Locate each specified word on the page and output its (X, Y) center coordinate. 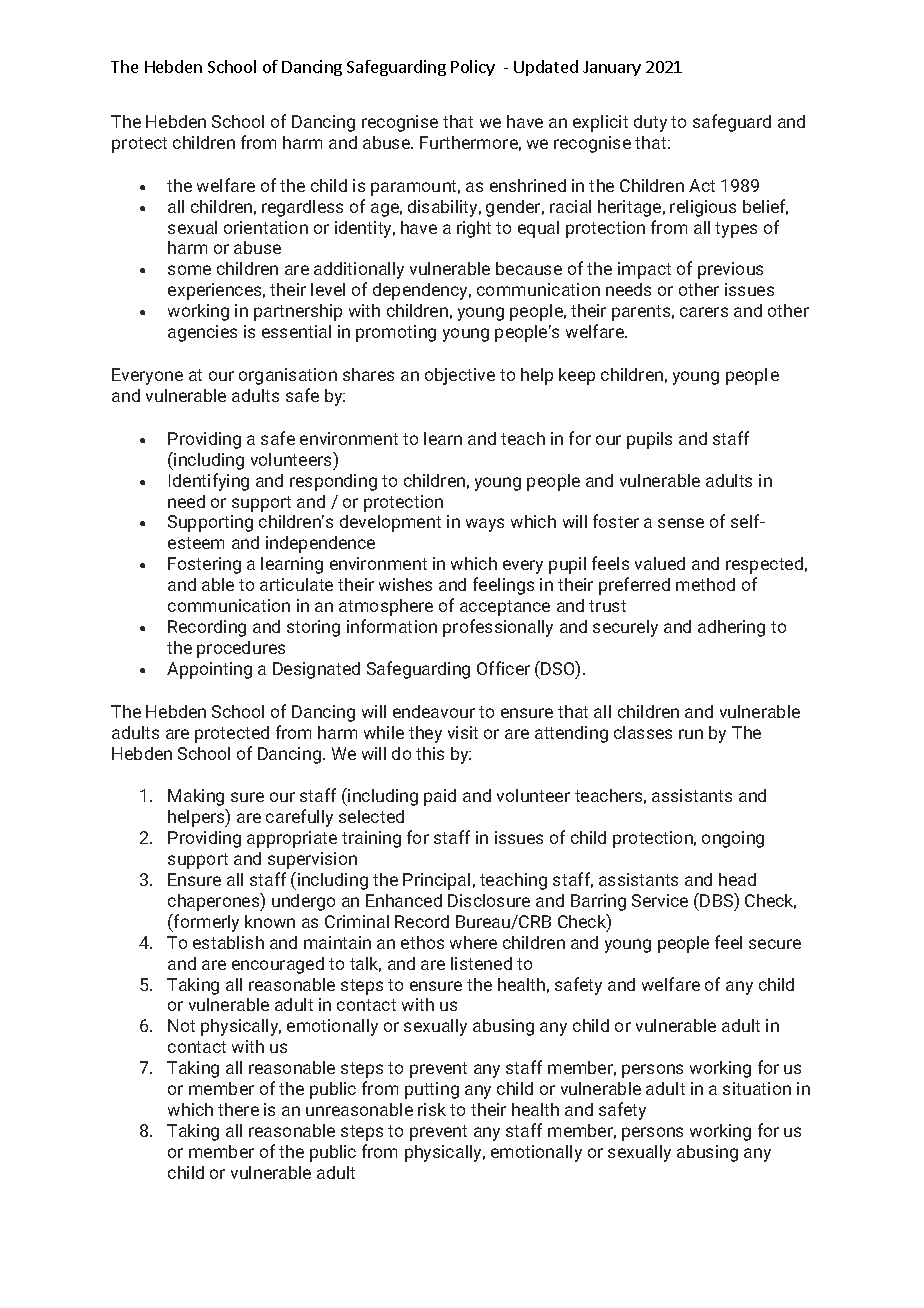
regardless (302, 208)
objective (460, 376)
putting (432, 1090)
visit (463, 732)
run (691, 734)
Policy (473, 68)
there (238, 1109)
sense (681, 523)
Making (196, 797)
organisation (288, 376)
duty (650, 123)
